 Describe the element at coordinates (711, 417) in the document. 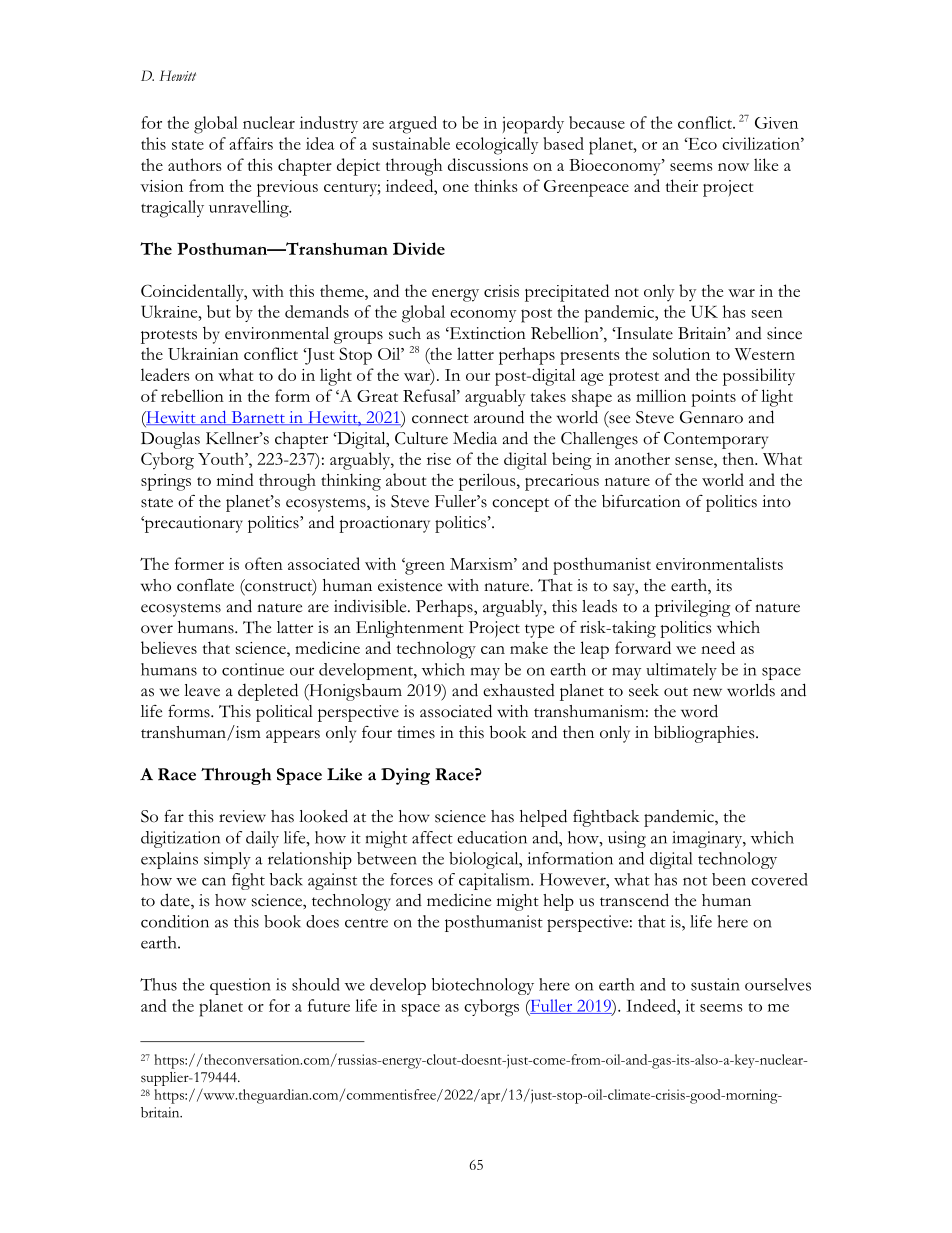

I see `Gennaro` at that location.
